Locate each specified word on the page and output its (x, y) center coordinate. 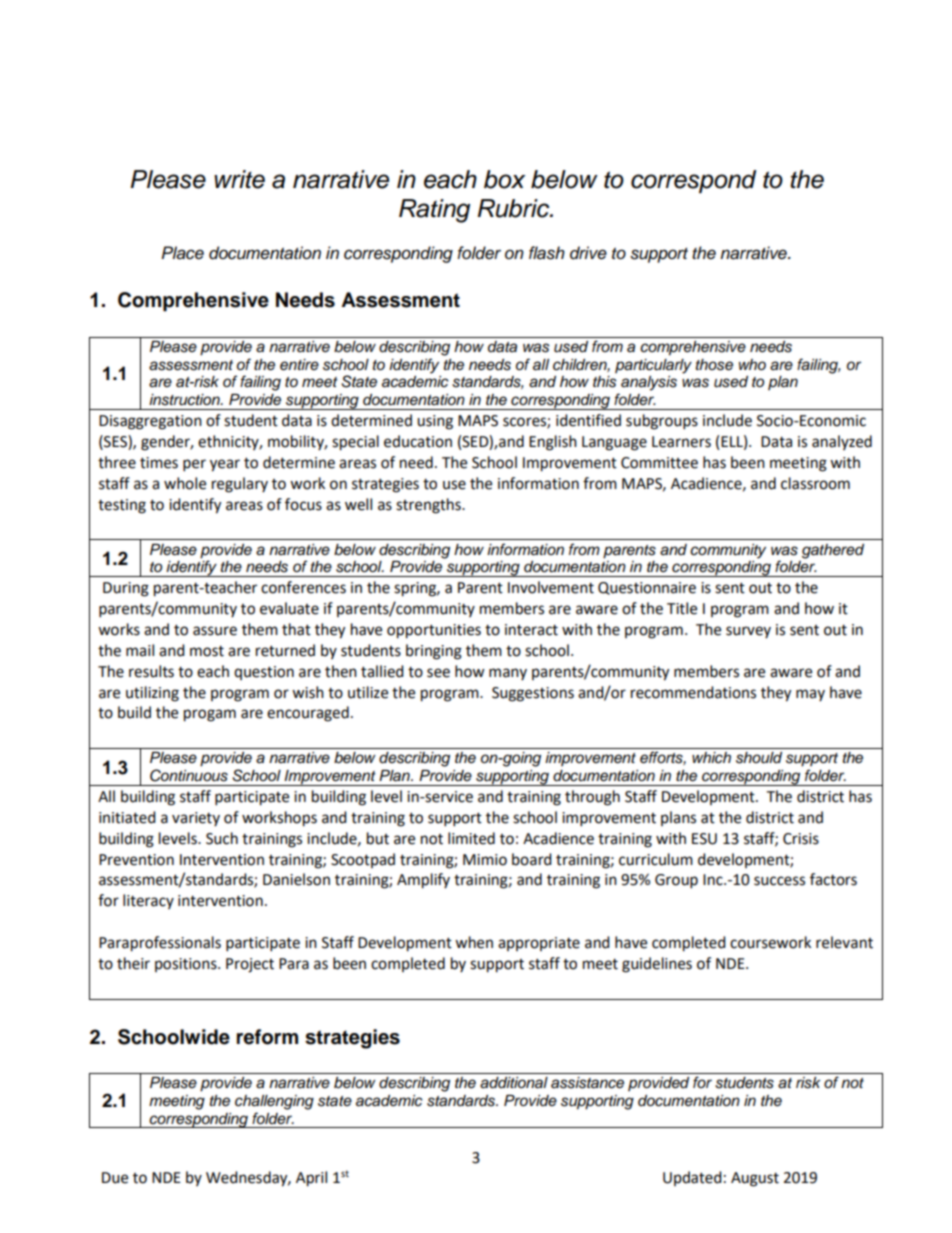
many (508, 674)
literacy (148, 901)
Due (115, 1178)
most (207, 651)
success (779, 881)
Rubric (515, 208)
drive (588, 253)
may (810, 695)
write (239, 179)
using (435, 422)
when (474, 942)
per (194, 465)
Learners (681, 442)
